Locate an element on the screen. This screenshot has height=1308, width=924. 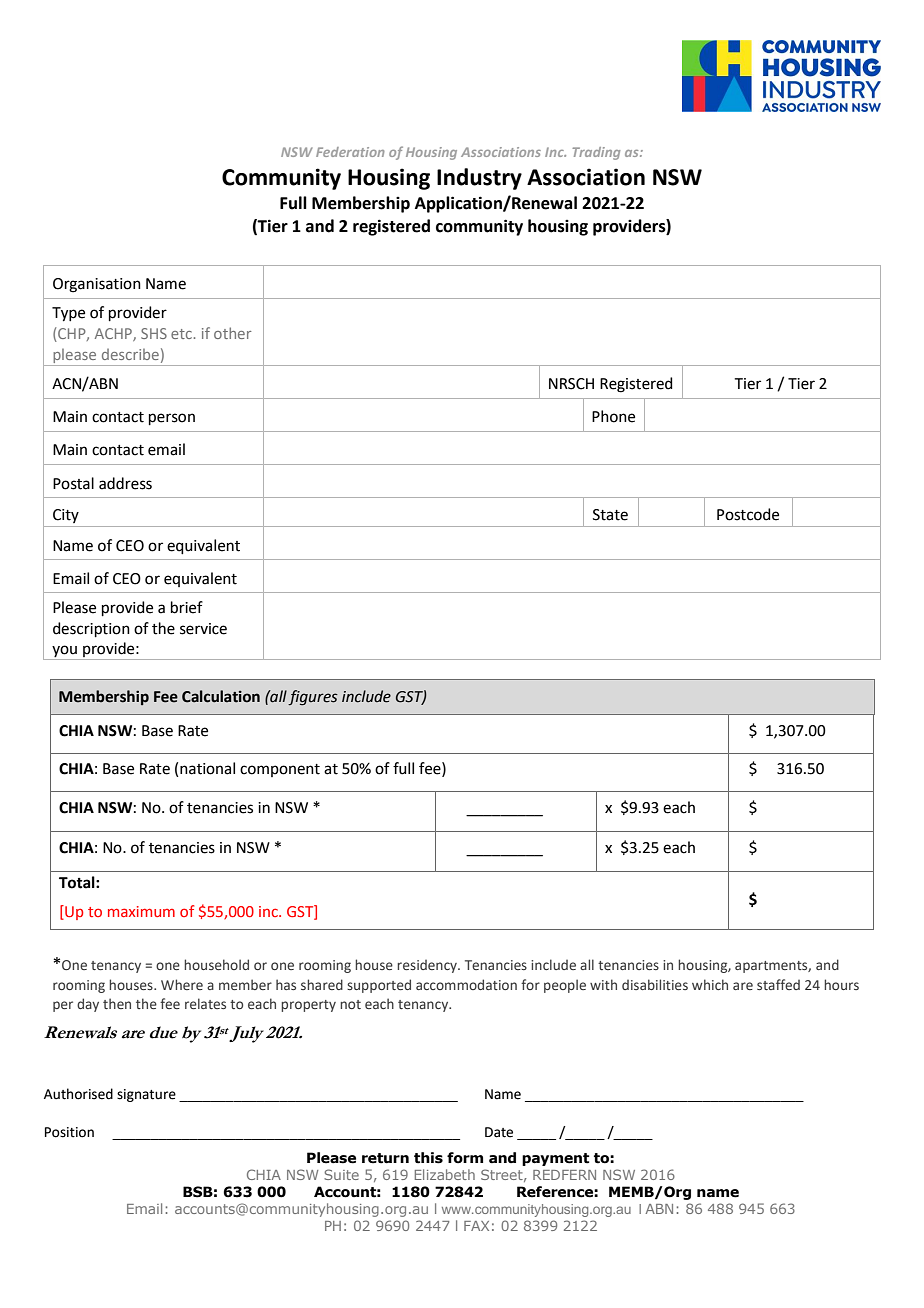
Calculation is located at coordinates (221, 696).
